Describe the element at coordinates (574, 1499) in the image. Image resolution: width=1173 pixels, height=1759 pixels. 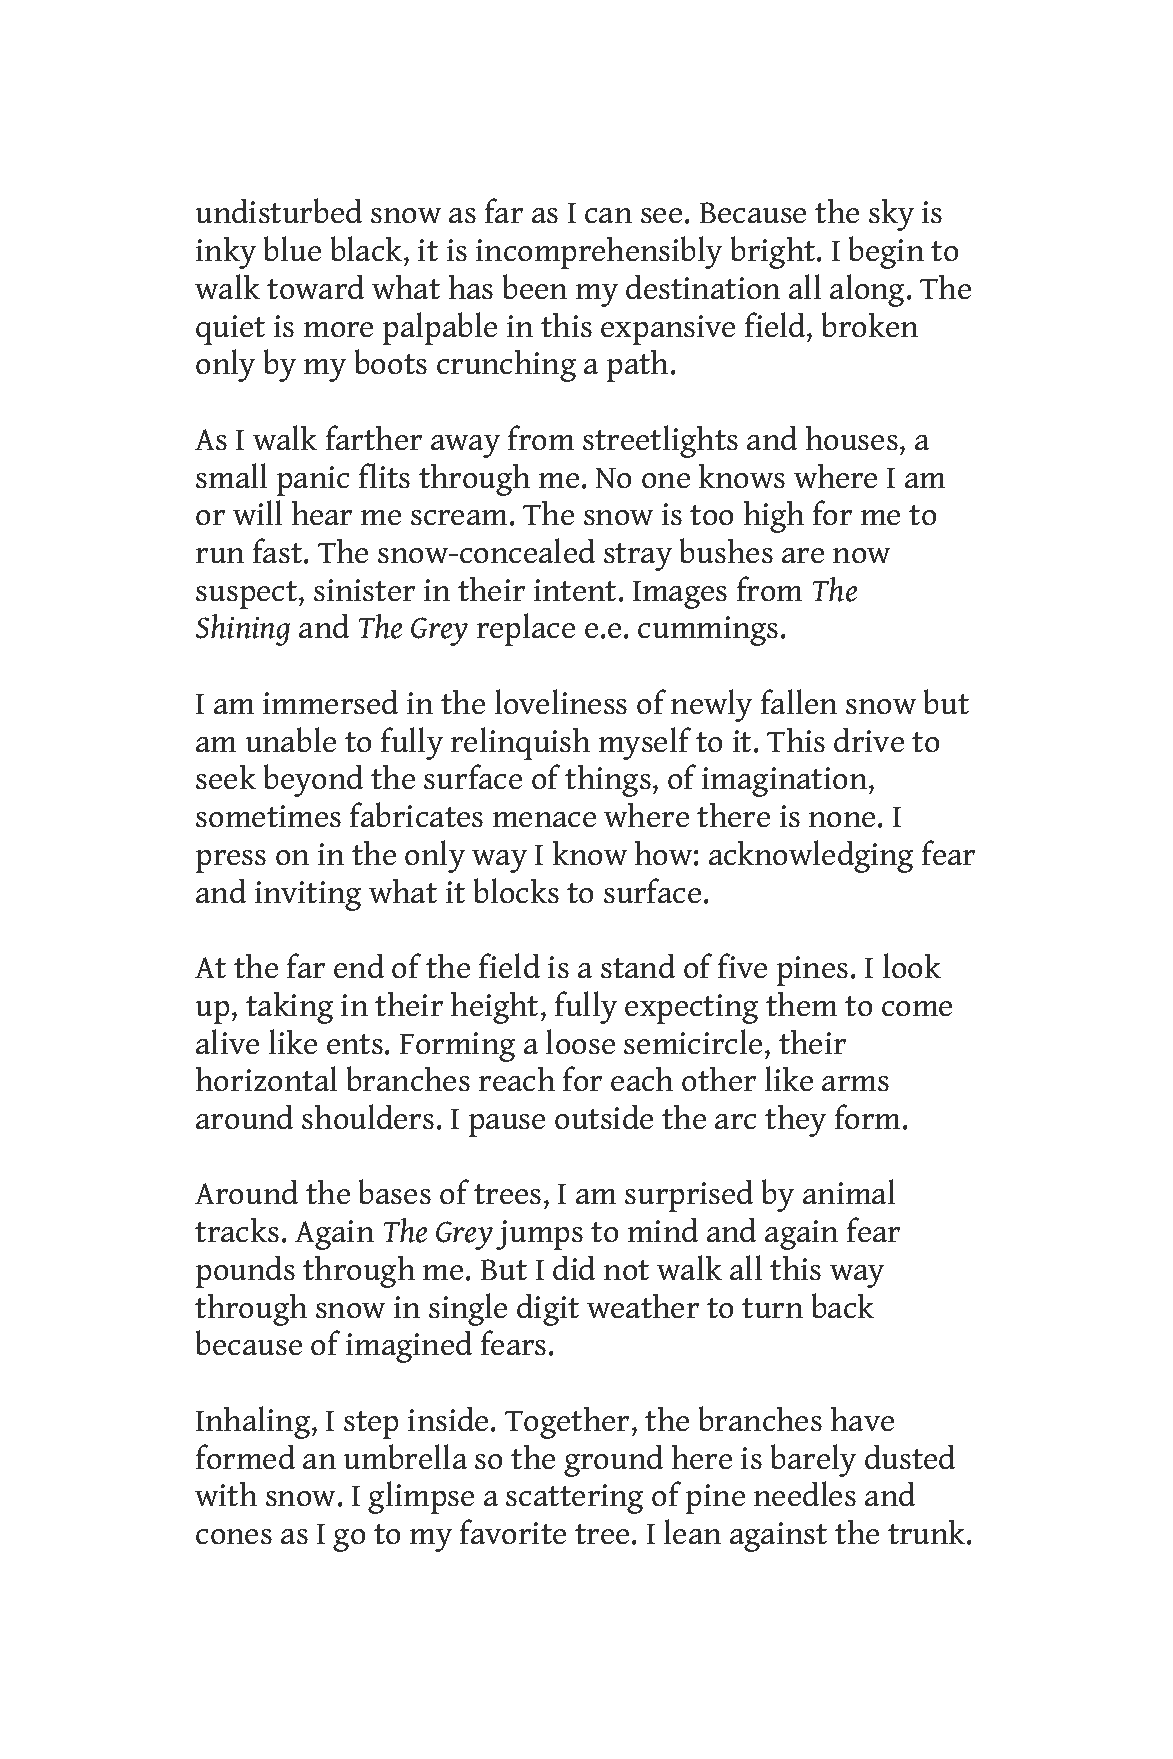
I see `scattering` at that location.
